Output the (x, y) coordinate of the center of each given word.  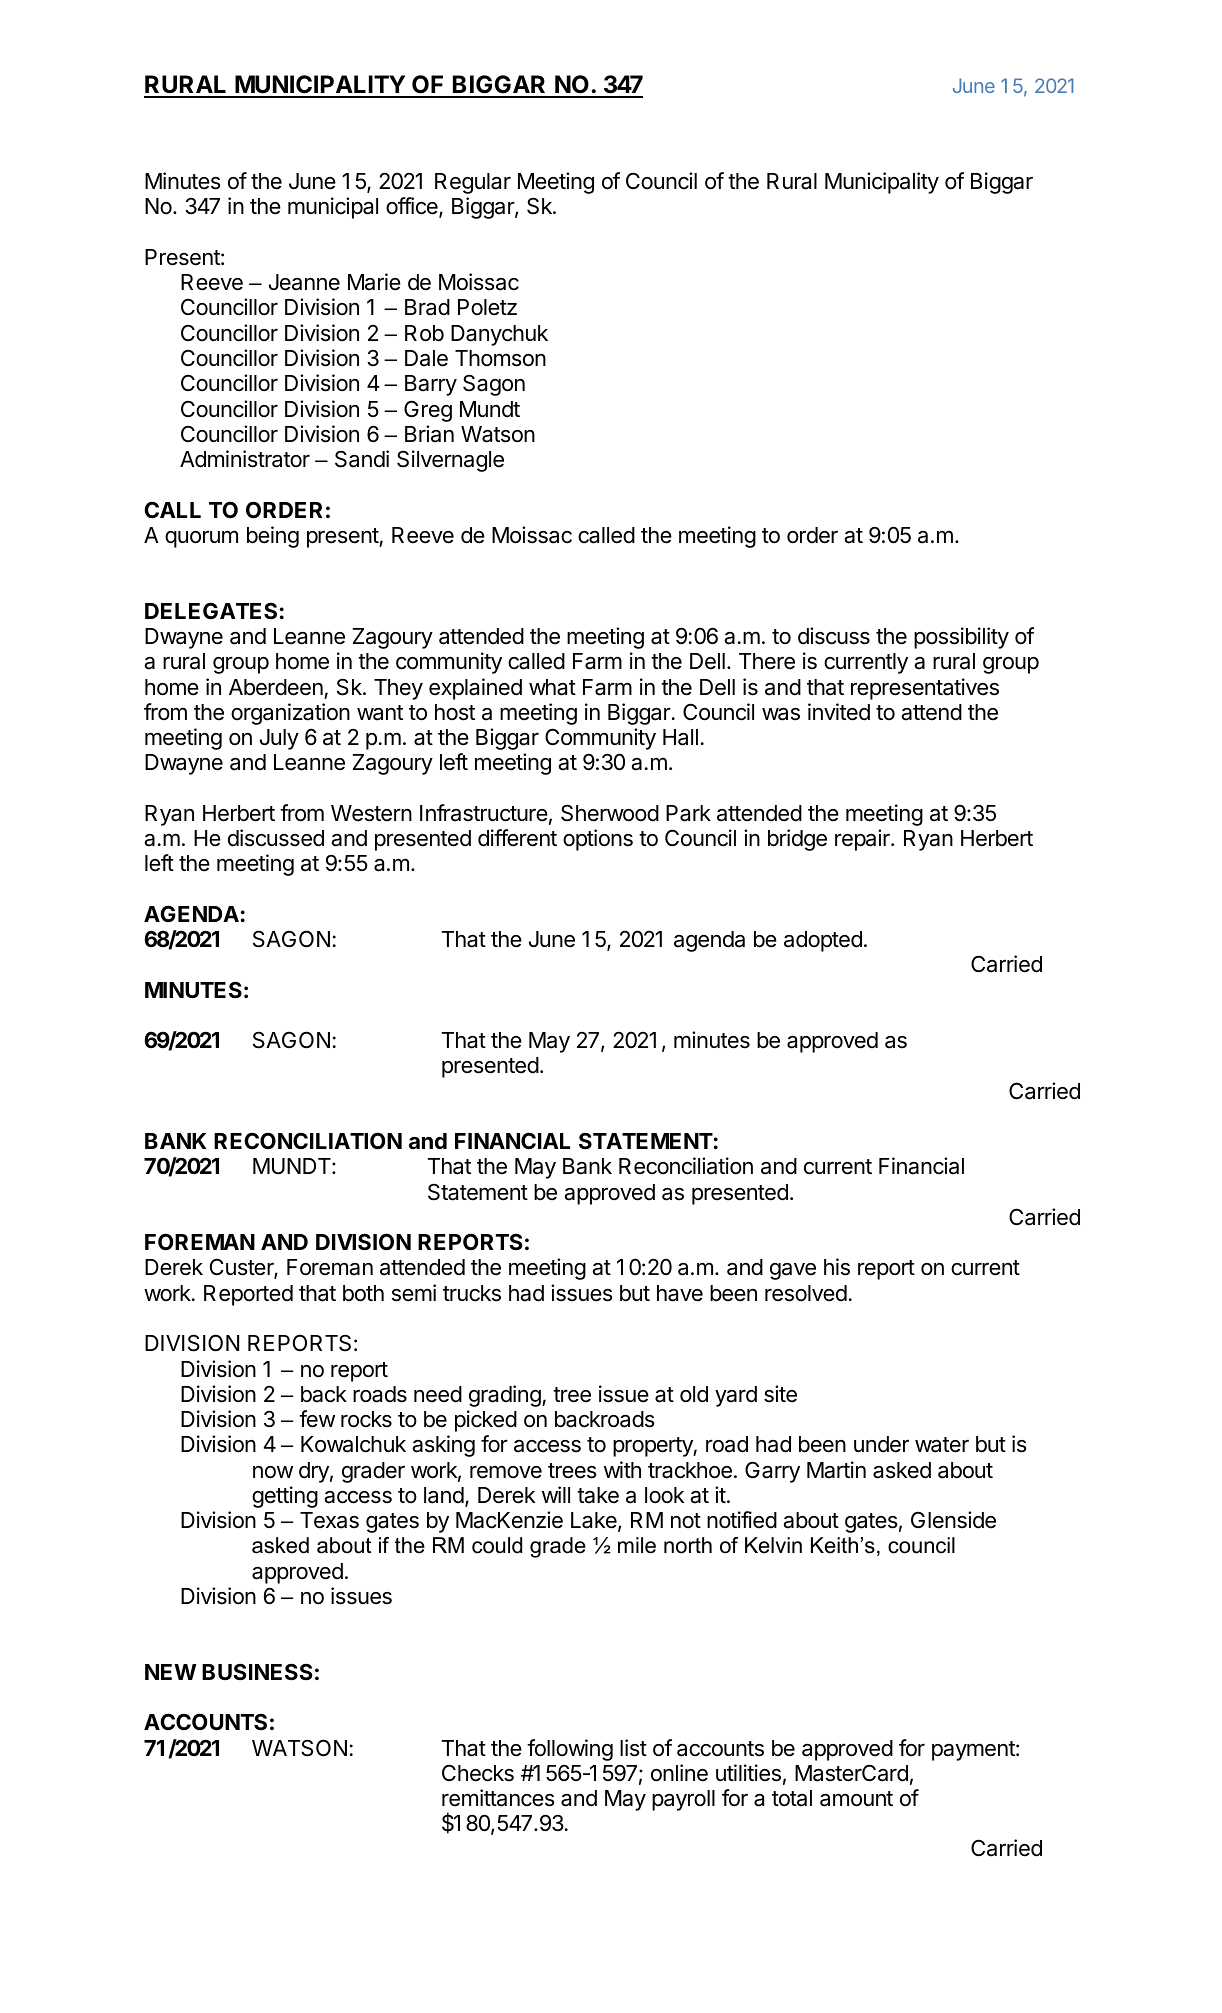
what (552, 687)
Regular (473, 183)
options (598, 840)
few (317, 1419)
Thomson (500, 358)
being (273, 537)
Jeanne (304, 282)
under (881, 1444)
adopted (823, 941)
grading (506, 1396)
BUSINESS (257, 1672)
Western (371, 813)
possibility (961, 638)
